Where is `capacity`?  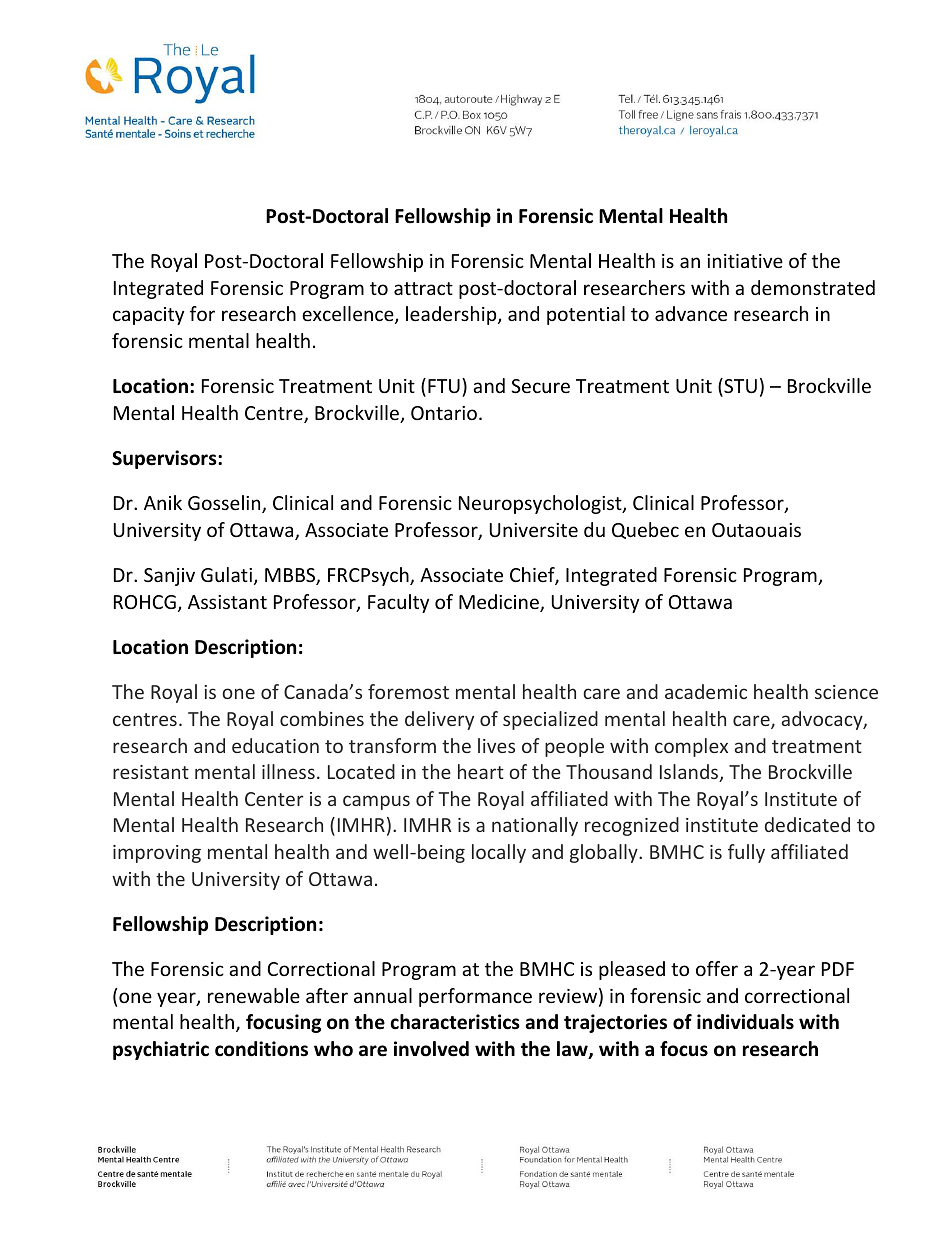 capacity is located at coordinates (148, 316).
